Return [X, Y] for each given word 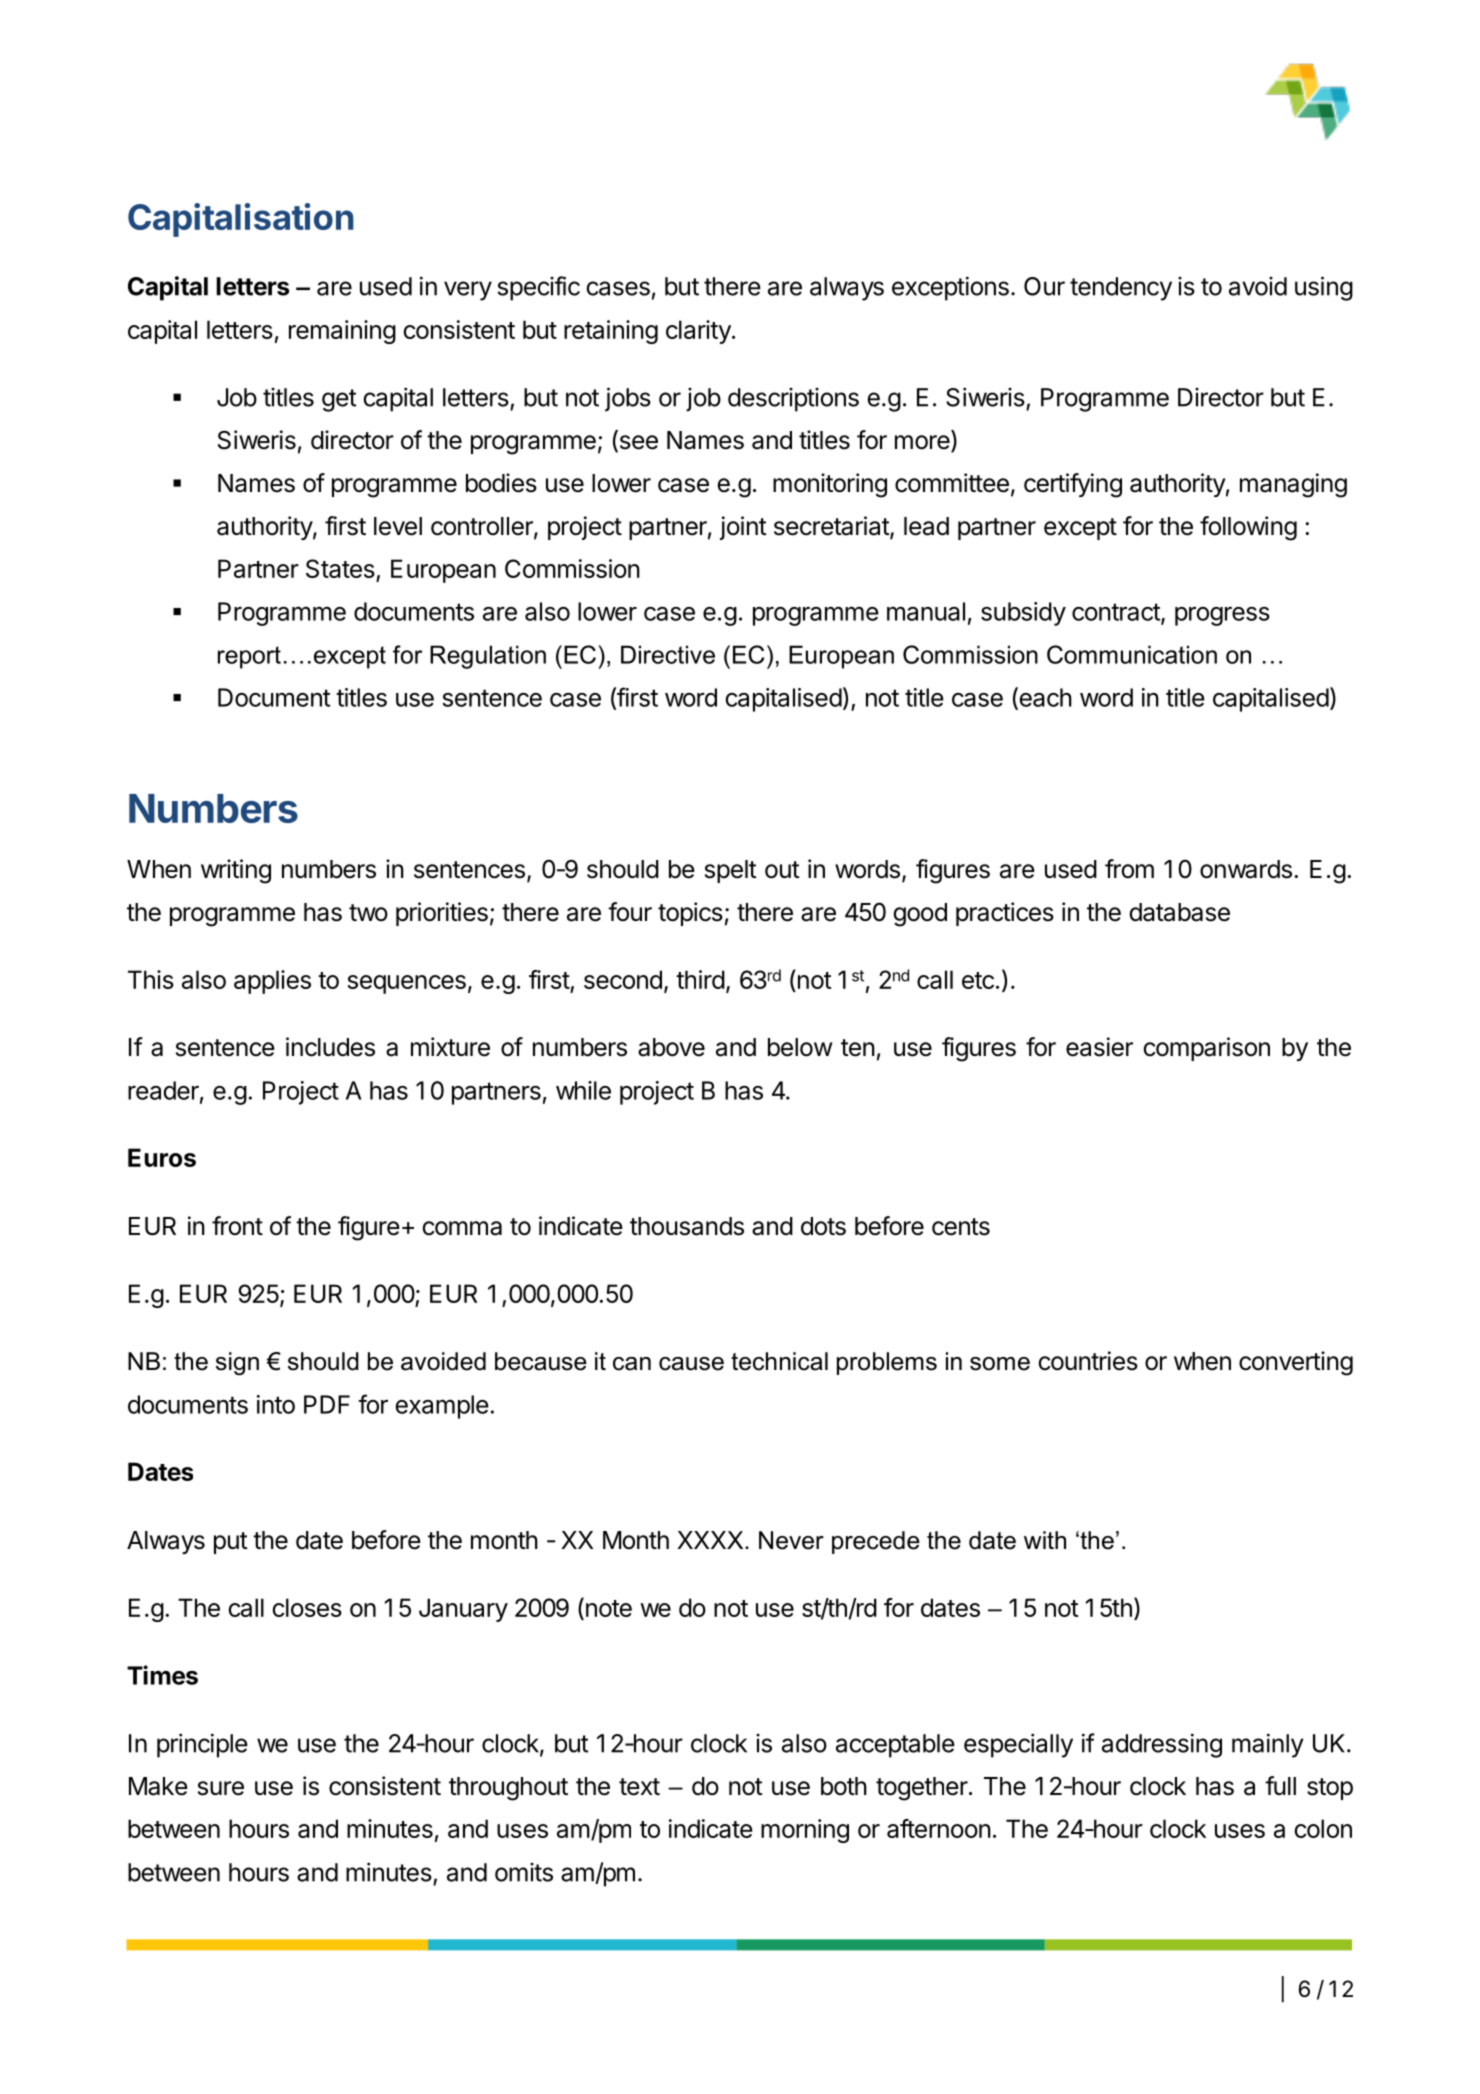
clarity [698, 332]
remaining [342, 332]
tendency [1121, 289]
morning [805, 1831]
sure [221, 1788]
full [1280, 1785]
